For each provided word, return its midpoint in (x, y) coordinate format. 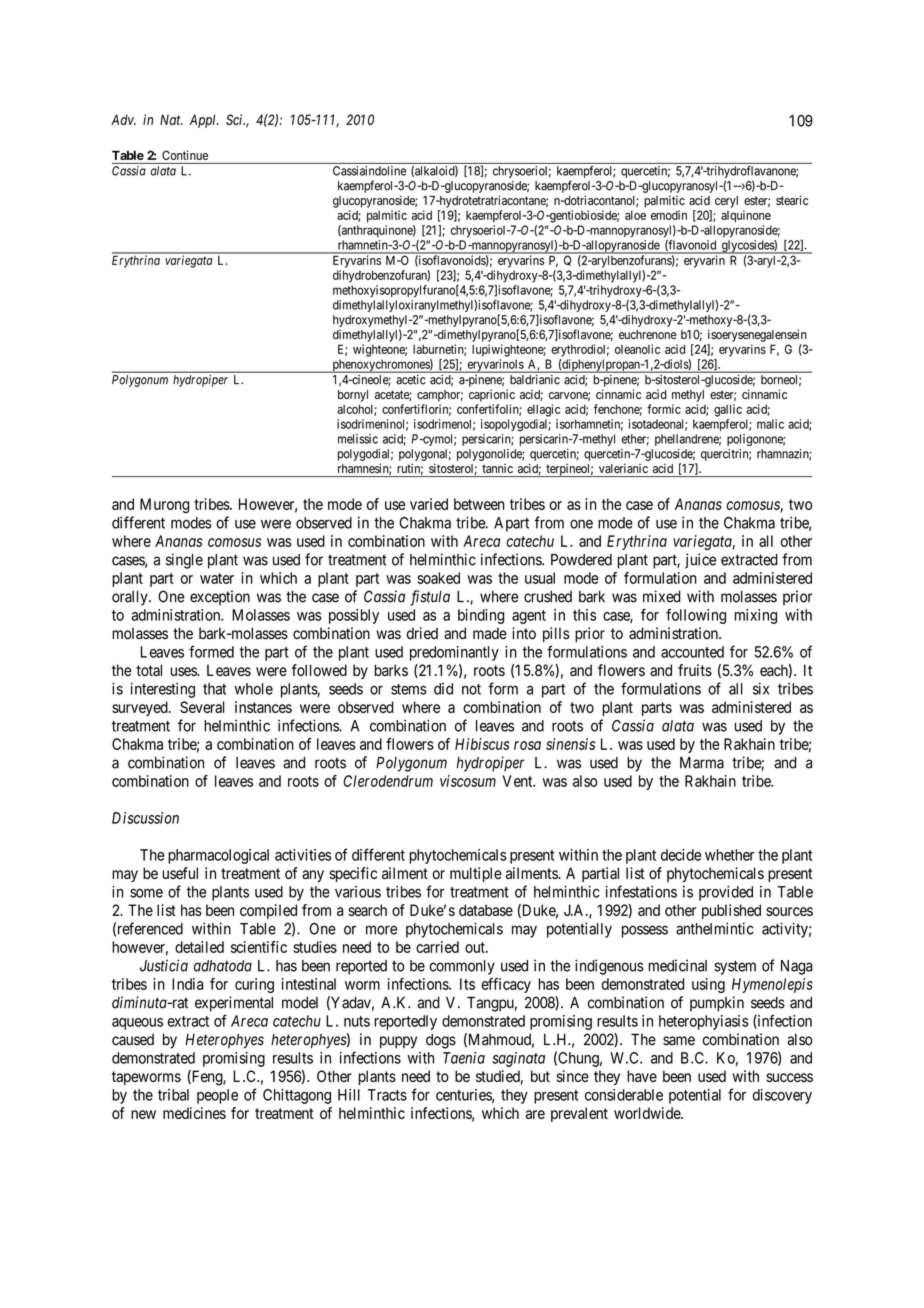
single (184, 561)
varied (429, 504)
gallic (728, 410)
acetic (410, 379)
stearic (792, 200)
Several (202, 707)
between (479, 504)
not (471, 689)
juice (700, 561)
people (217, 1096)
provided (726, 893)
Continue (185, 155)
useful (180, 873)
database (486, 910)
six (761, 689)
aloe (635, 215)
